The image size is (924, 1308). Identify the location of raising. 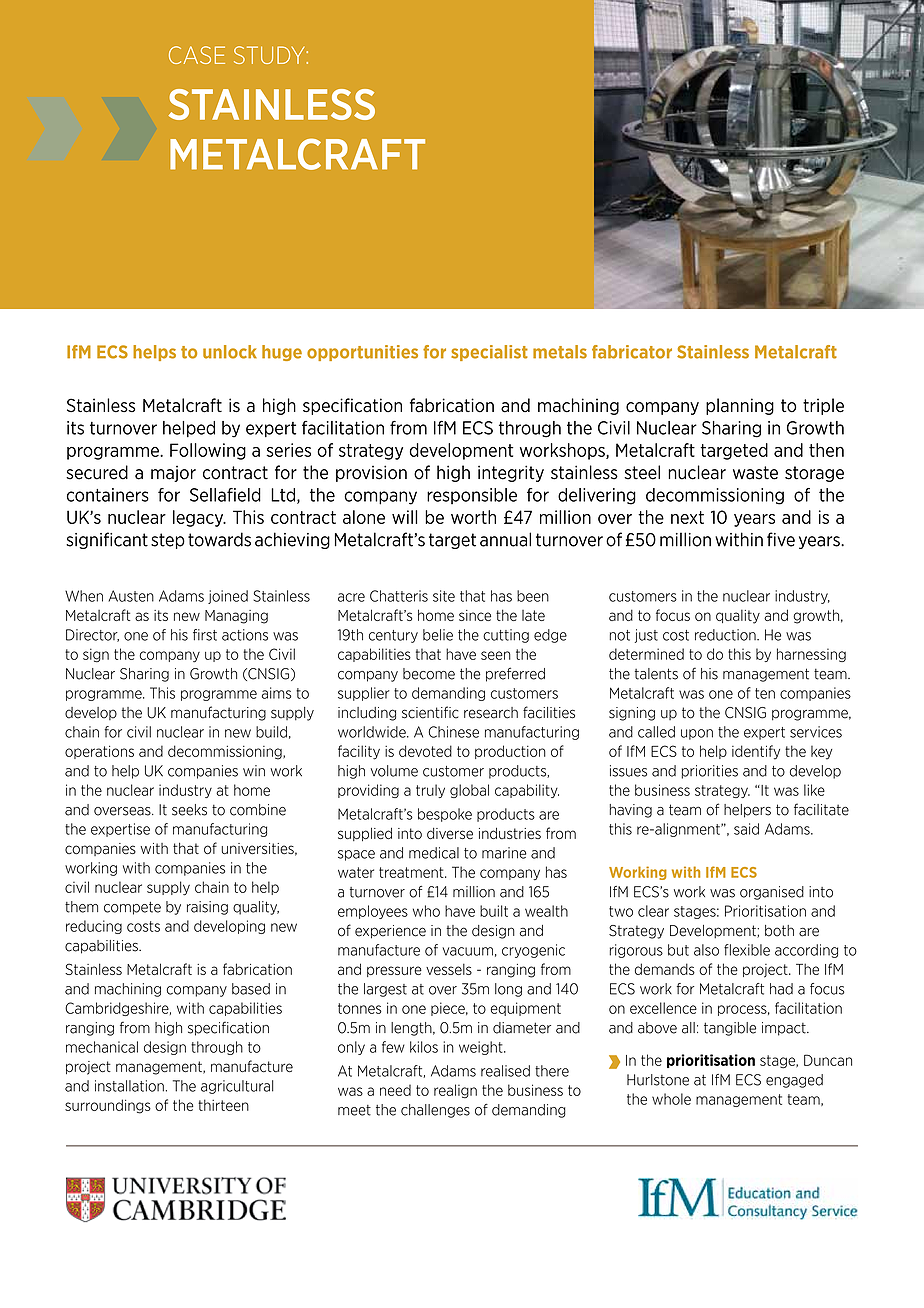
(207, 908).
